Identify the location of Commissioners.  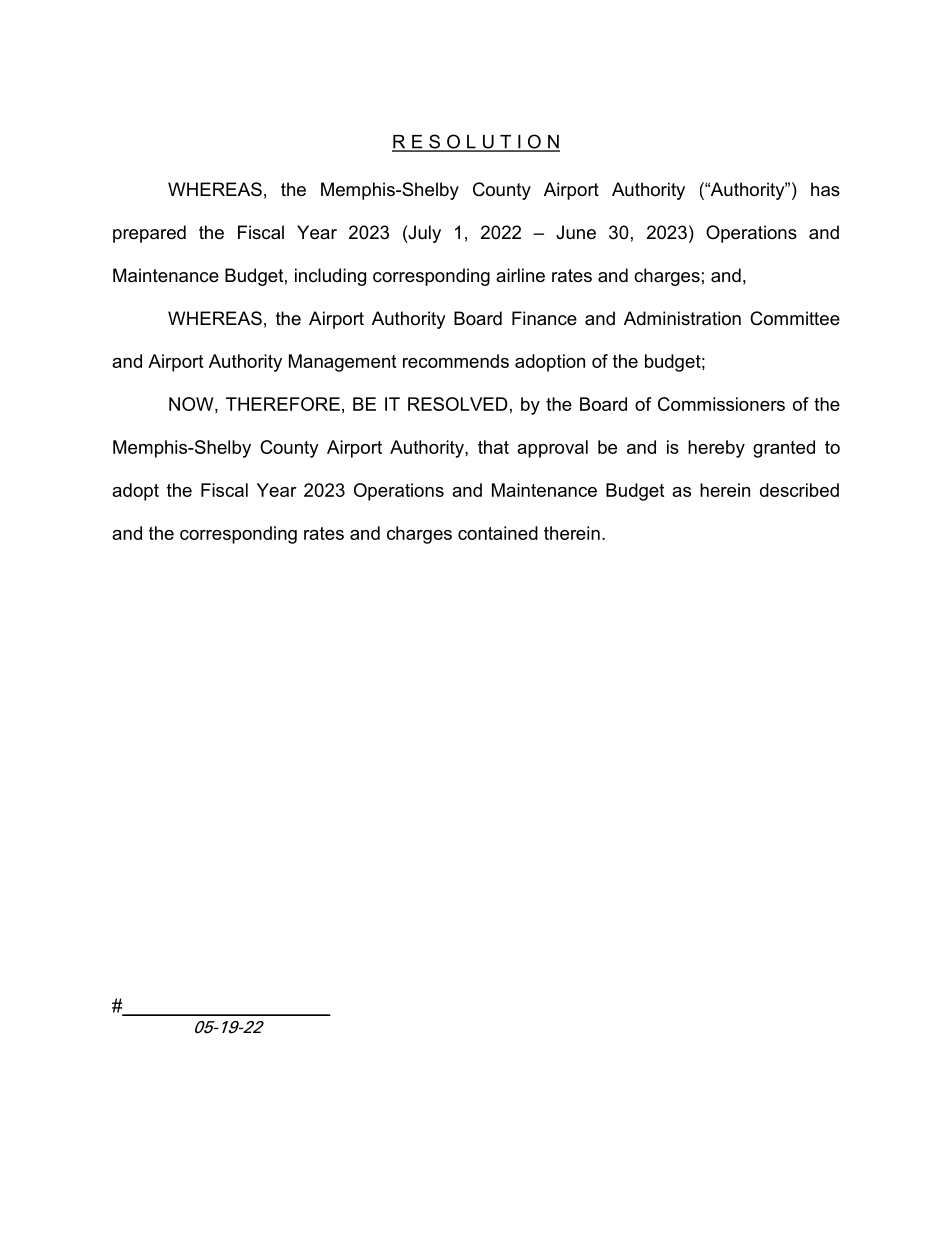
(721, 404).
